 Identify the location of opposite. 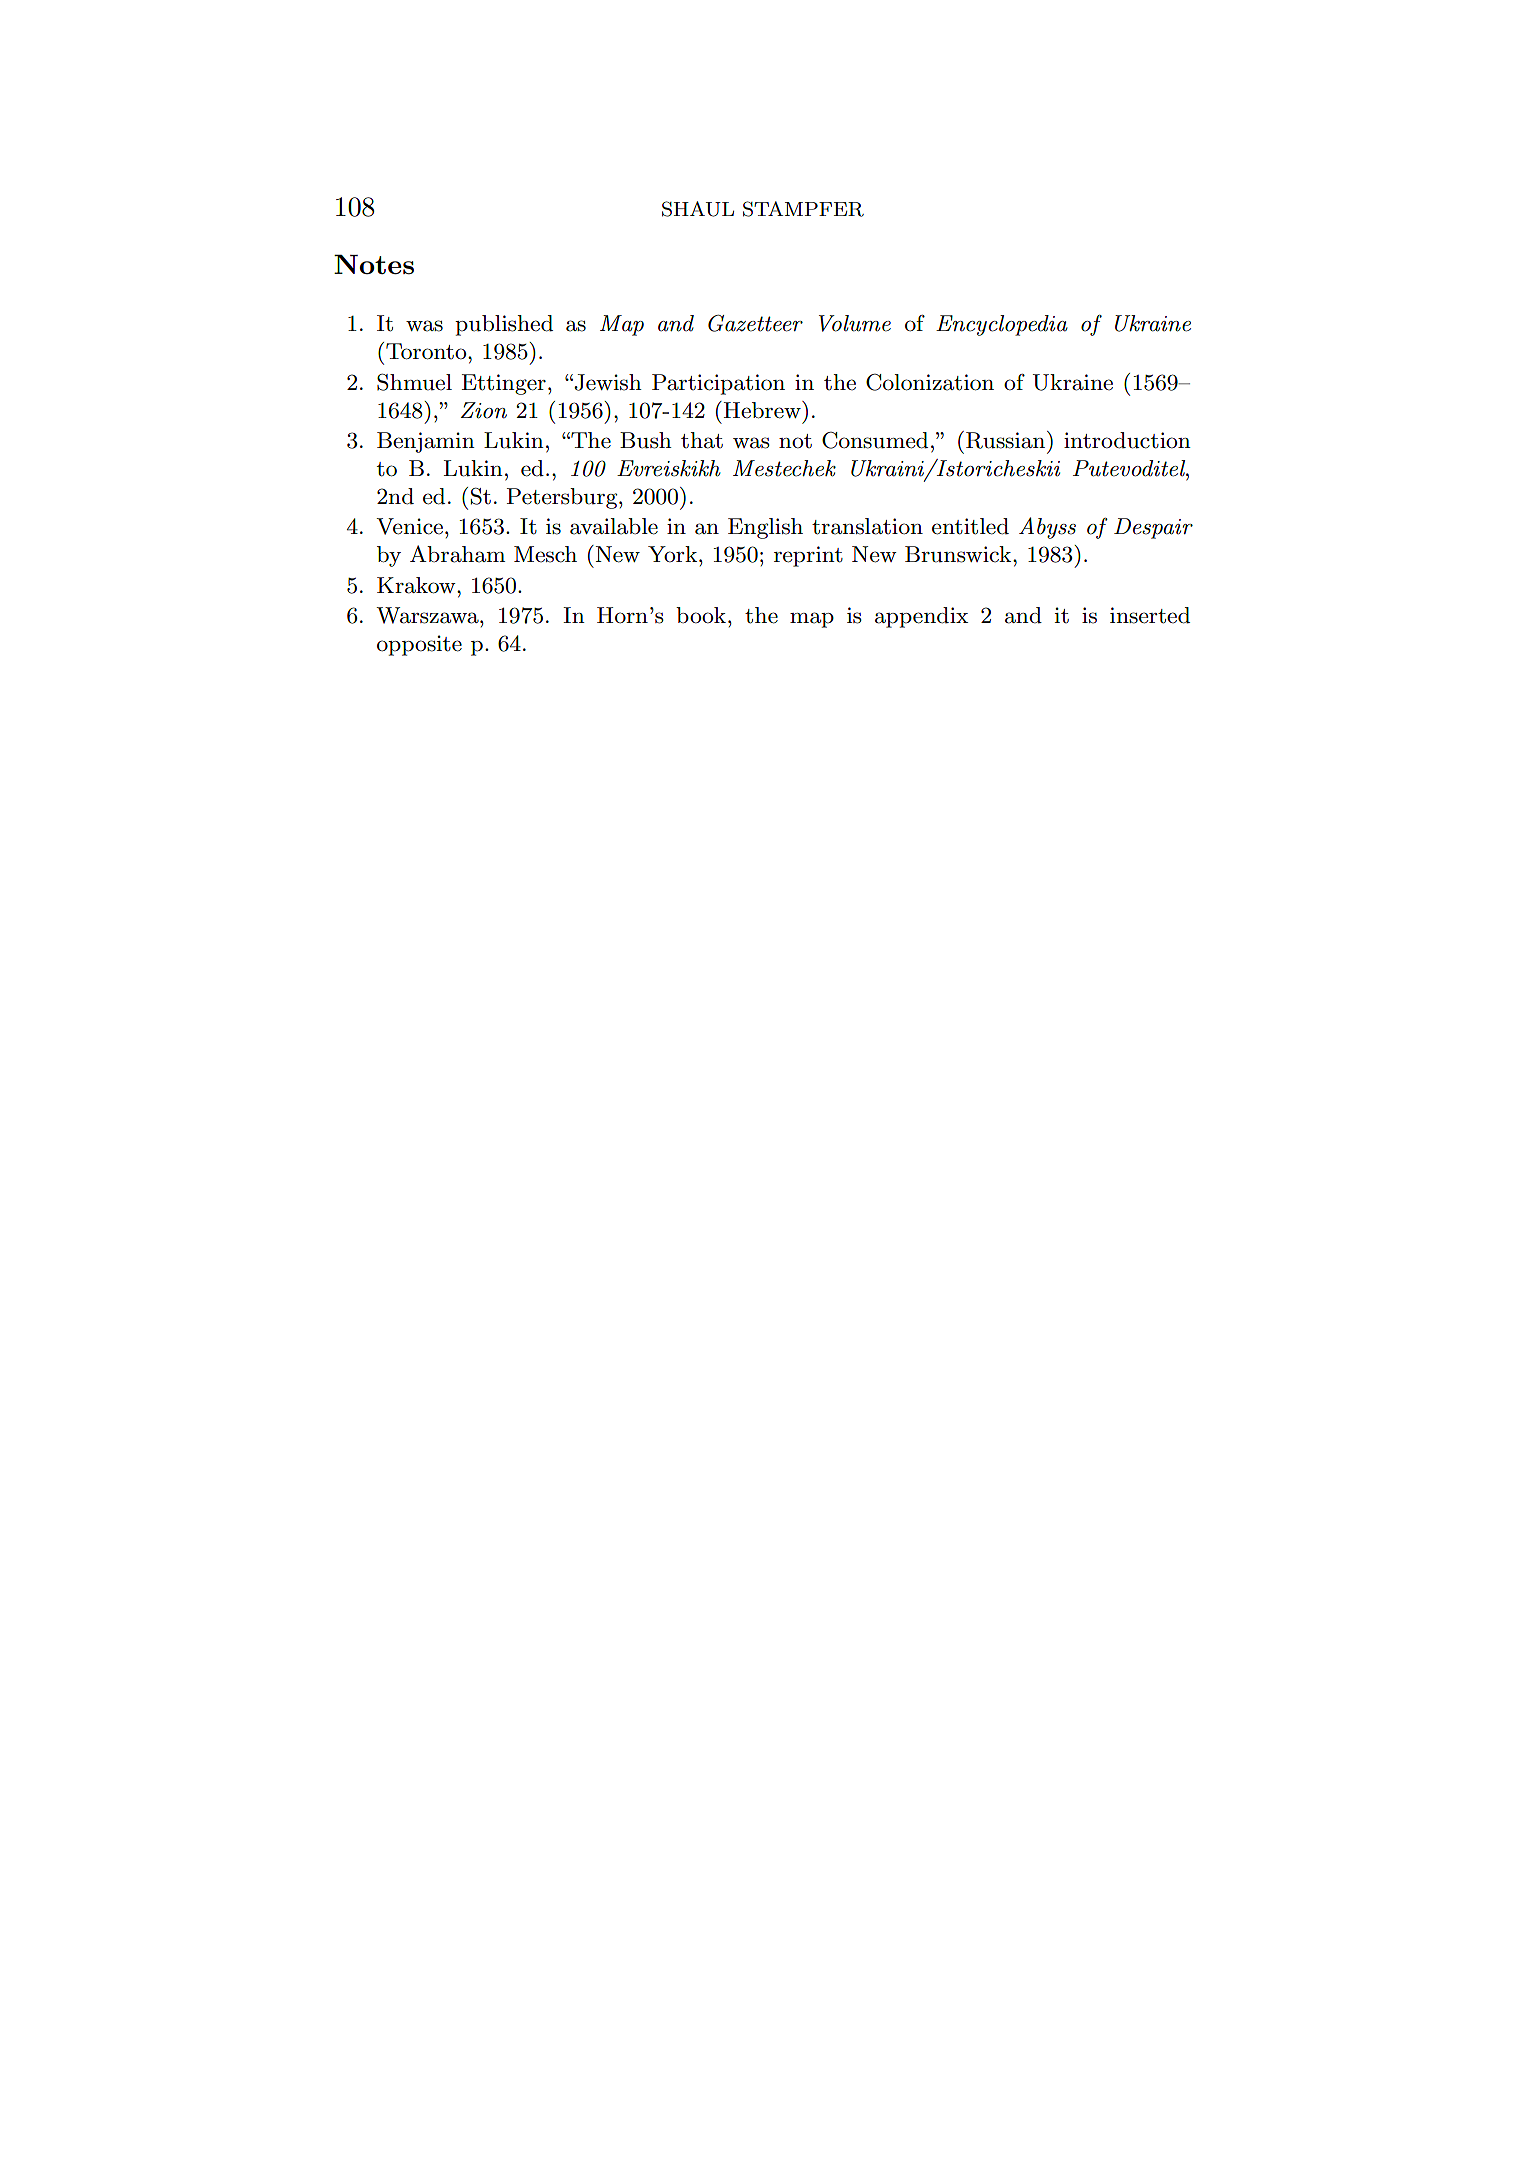
(419, 645).
